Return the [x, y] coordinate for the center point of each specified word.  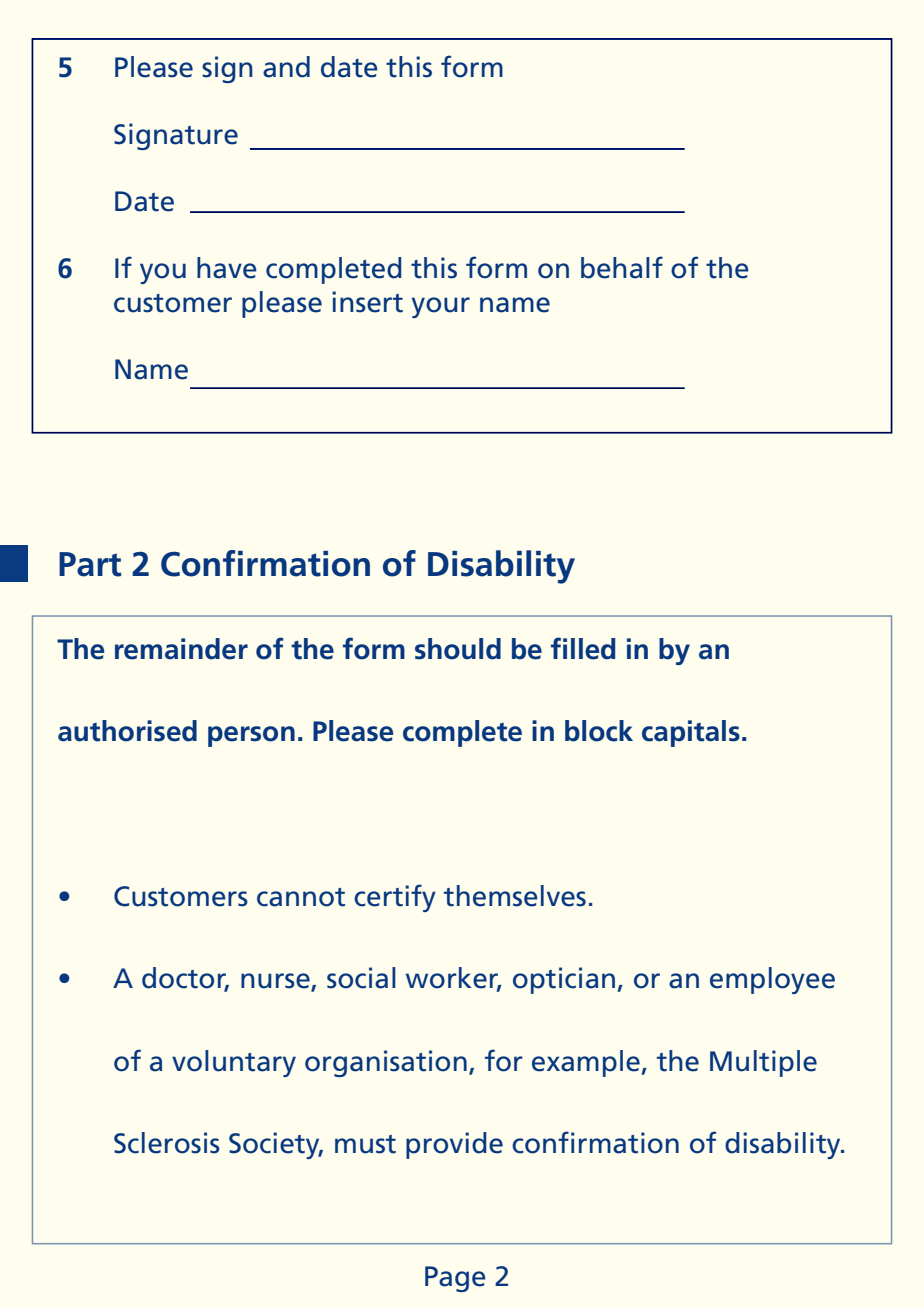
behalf [622, 267]
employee [772, 980]
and [286, 67]
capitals [691, 733]
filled [583, 648]
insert [367, 302]
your [440, 307]
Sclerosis [167, 1143]
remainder [181, 649]
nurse [276, 982]
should [458, 649]
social [361, 978]
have [227, 268]
